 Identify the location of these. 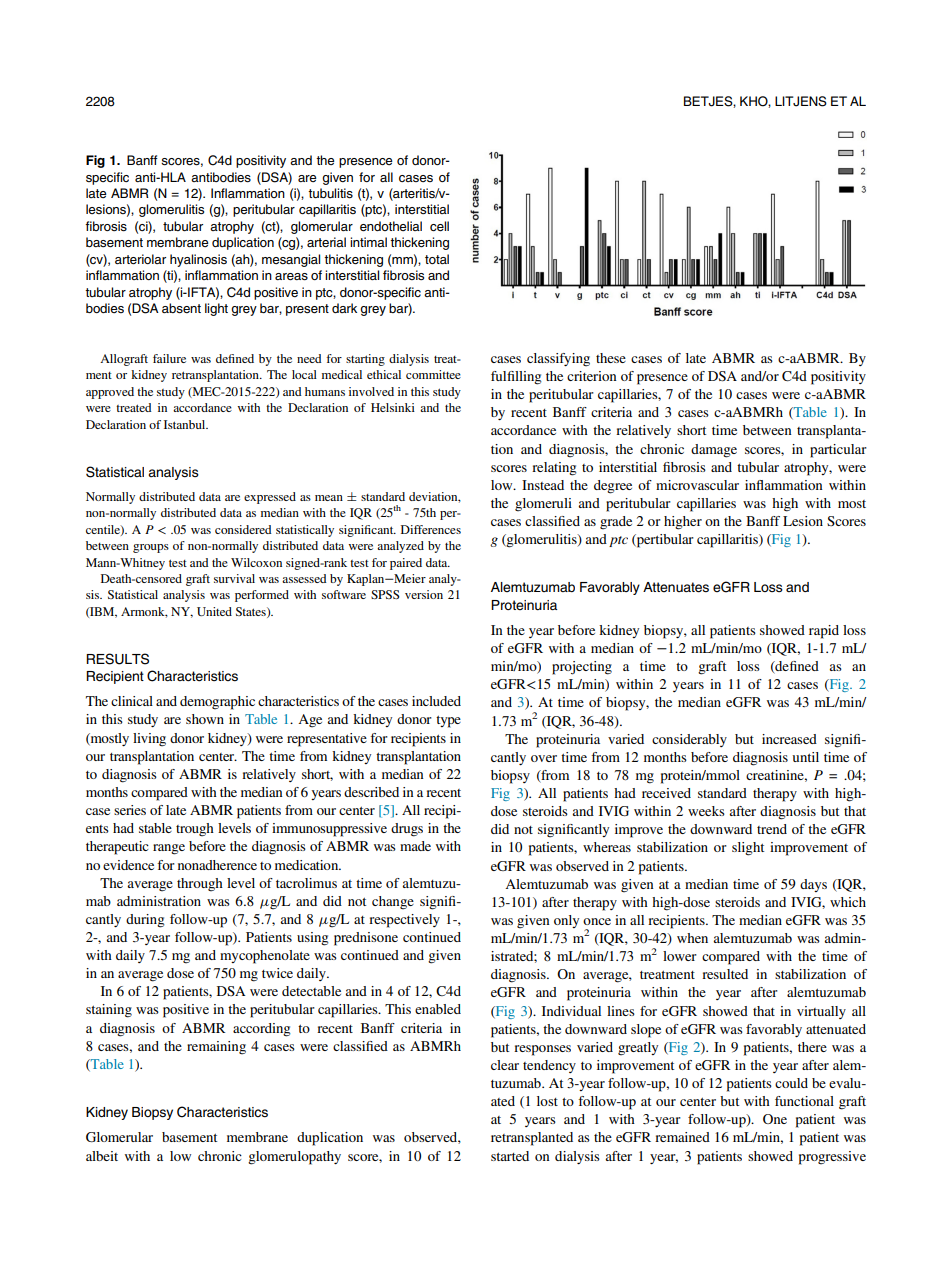
(611, 358).
